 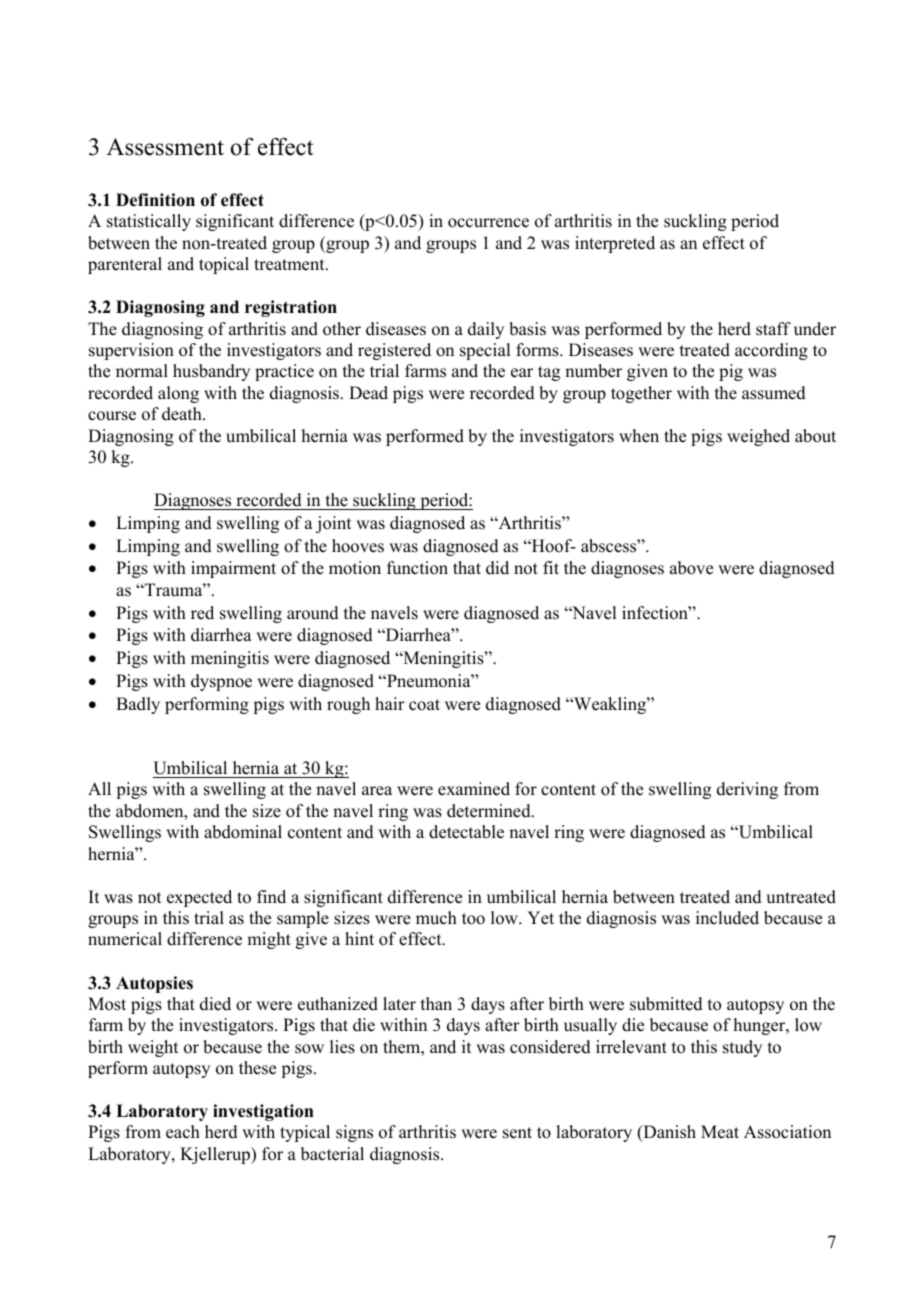 I want to click on impairment, so click(x=233, y=569).
